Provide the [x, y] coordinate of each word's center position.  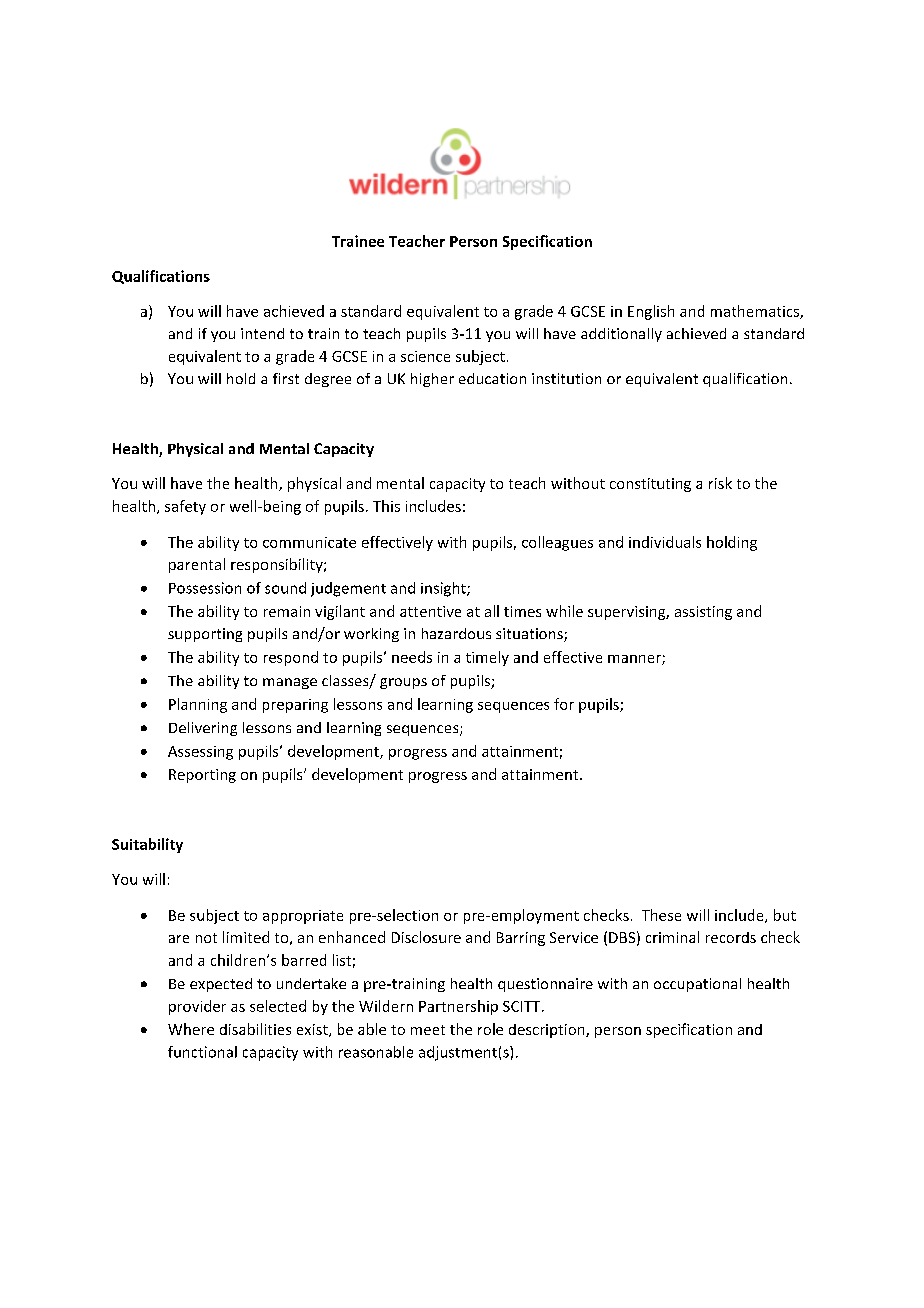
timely [487, 658]
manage [290, 683]
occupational [697, 985]
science [425, 356]
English [651, 312]
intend [262, 333]
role [490, 1029]
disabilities [255, 1029]
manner [635, 660]
